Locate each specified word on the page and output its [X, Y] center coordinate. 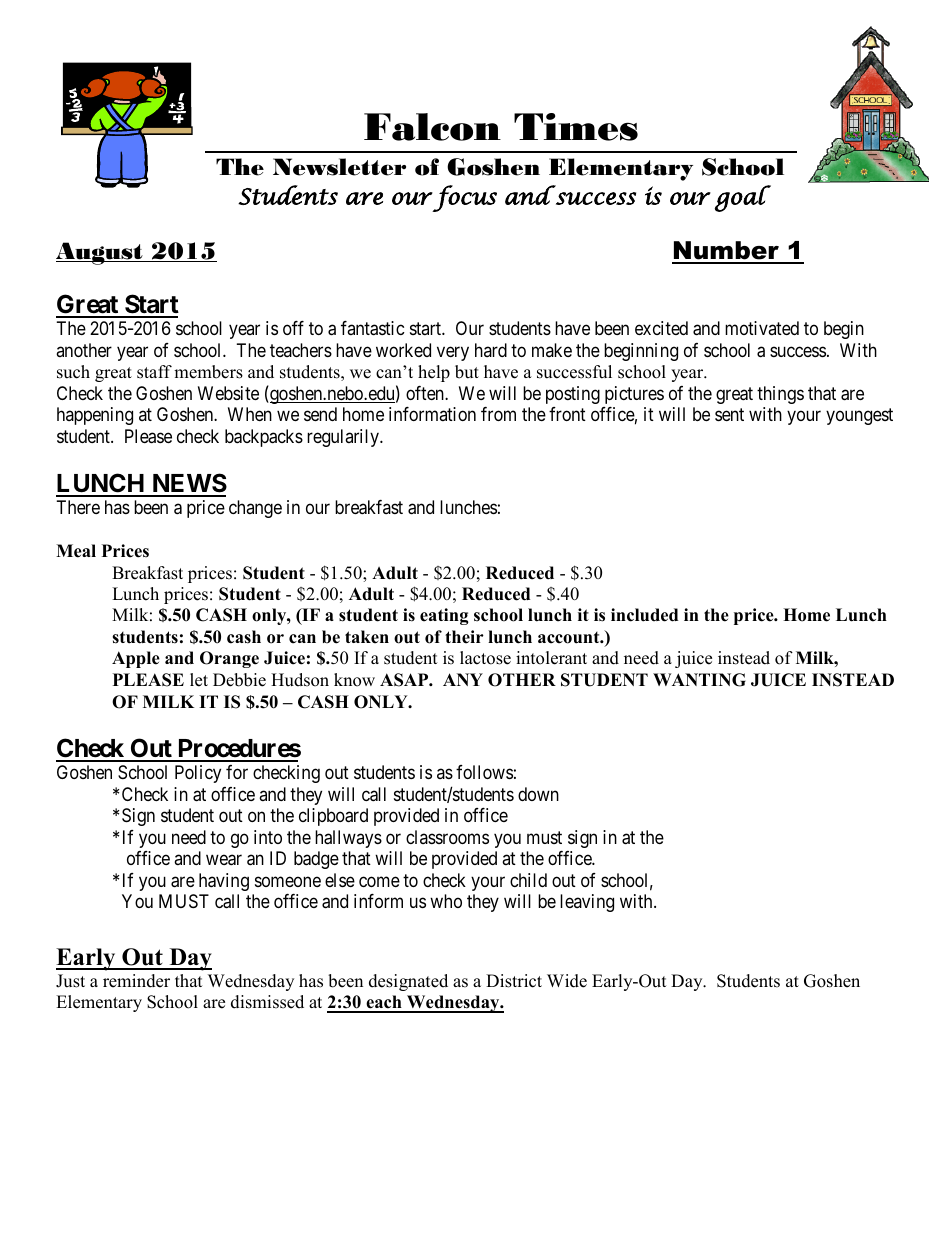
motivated [762, 328]
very [453, 353]
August [100, 253]
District [514, 981]
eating [444, 616]
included [644, 615]
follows [484, 772]
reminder [136, 981]
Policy [198, 774]
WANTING [699, 680]
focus [464, 198]
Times [576, 127]
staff [154, 372]
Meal [76, 551]
